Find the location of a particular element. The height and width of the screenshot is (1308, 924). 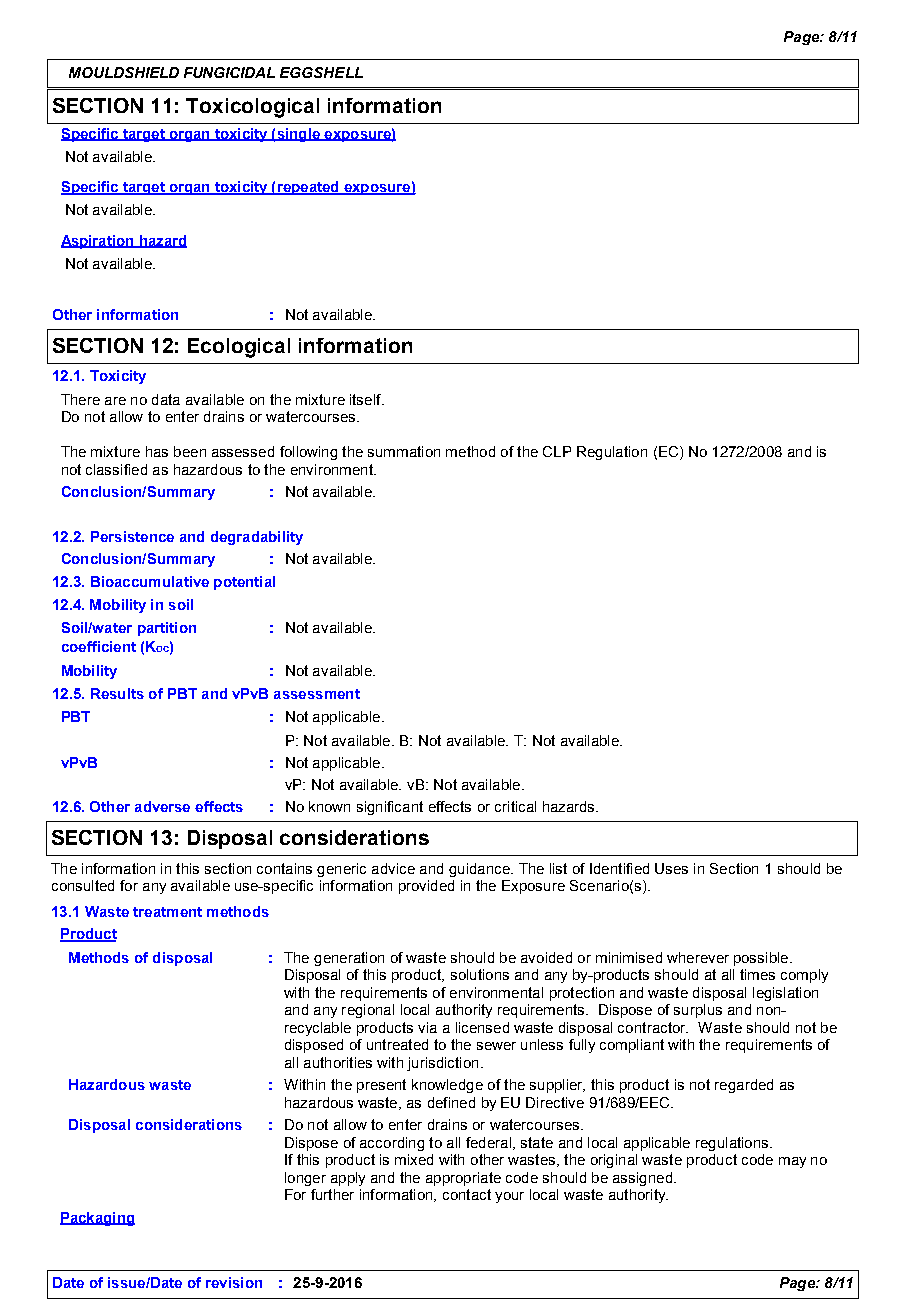

repeated is located at coordinates (308, 188).
